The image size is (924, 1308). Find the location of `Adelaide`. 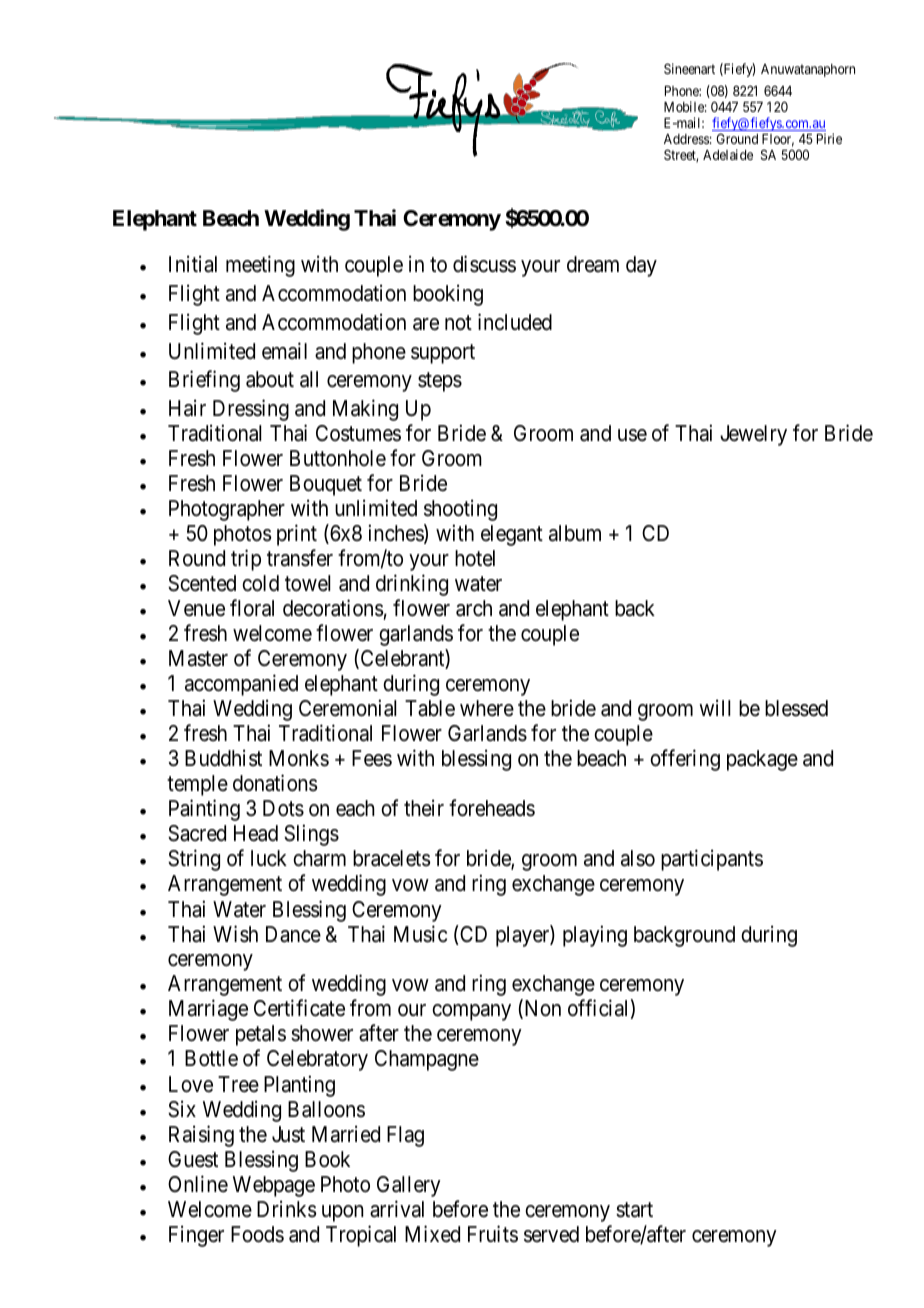

Adelaide is located at coordinates (728, 154).
